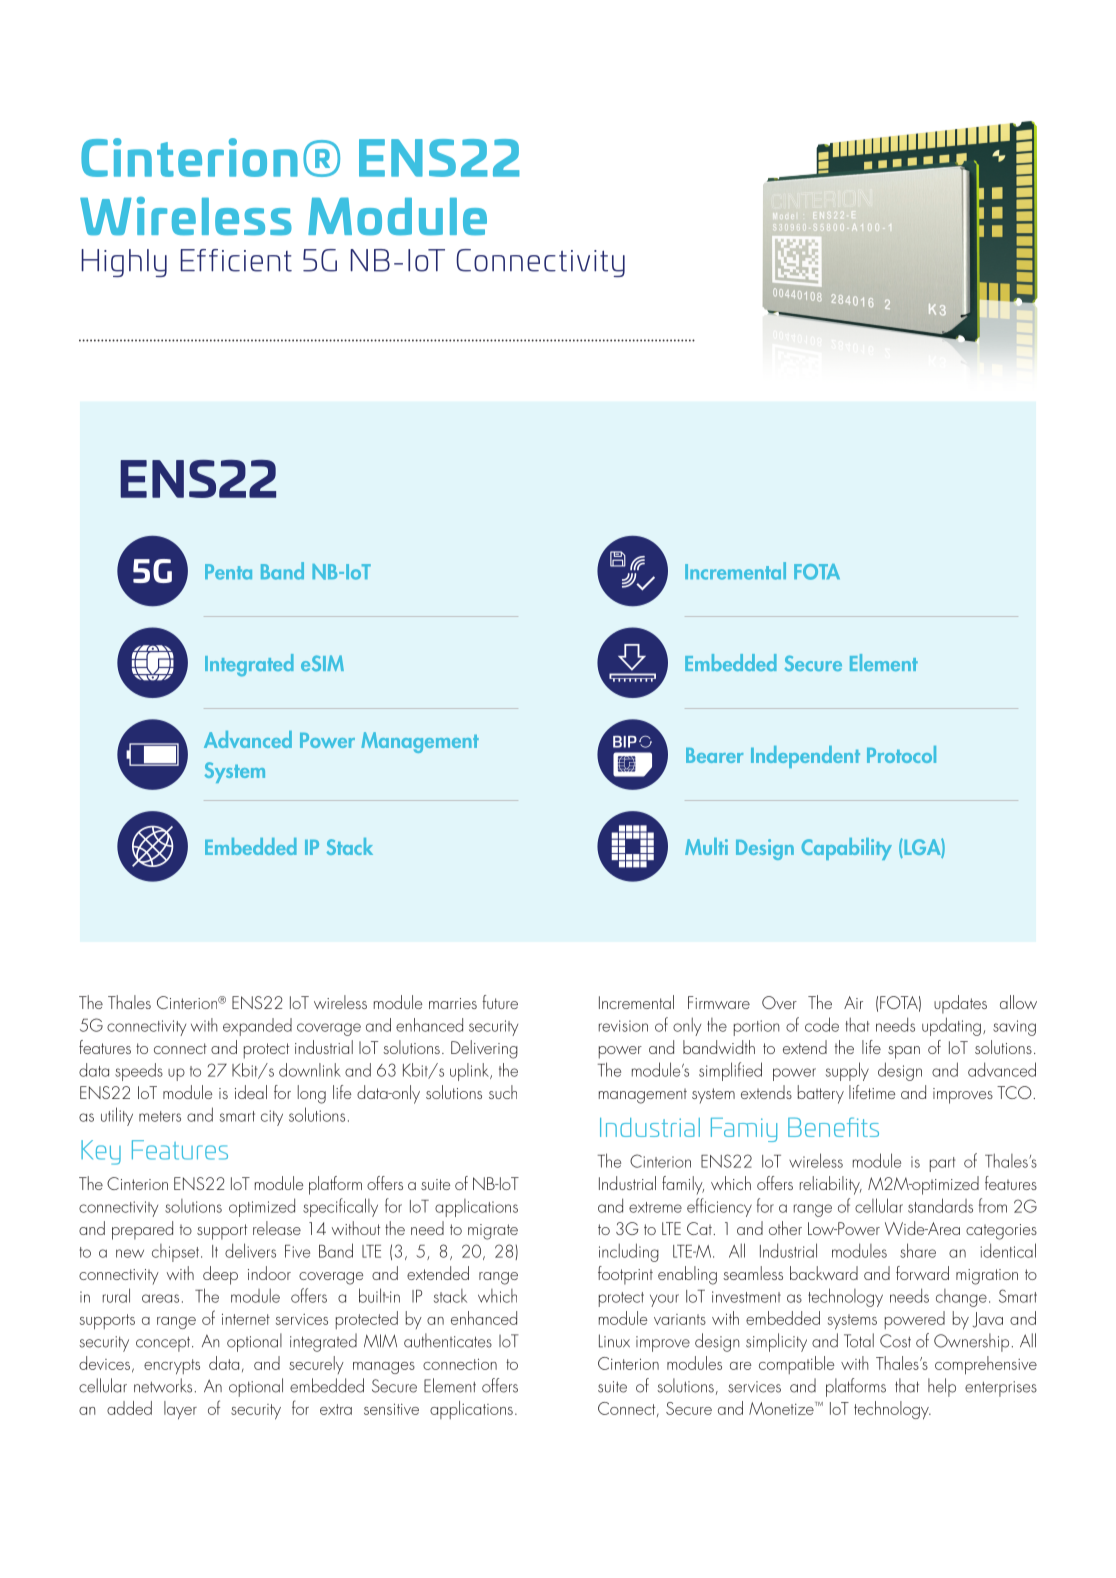 The height and width of the screenshot is (1578, 1116). Describe the element at coordinates (172, 1366) in the screenshot. I see `encrypts` at that location.
